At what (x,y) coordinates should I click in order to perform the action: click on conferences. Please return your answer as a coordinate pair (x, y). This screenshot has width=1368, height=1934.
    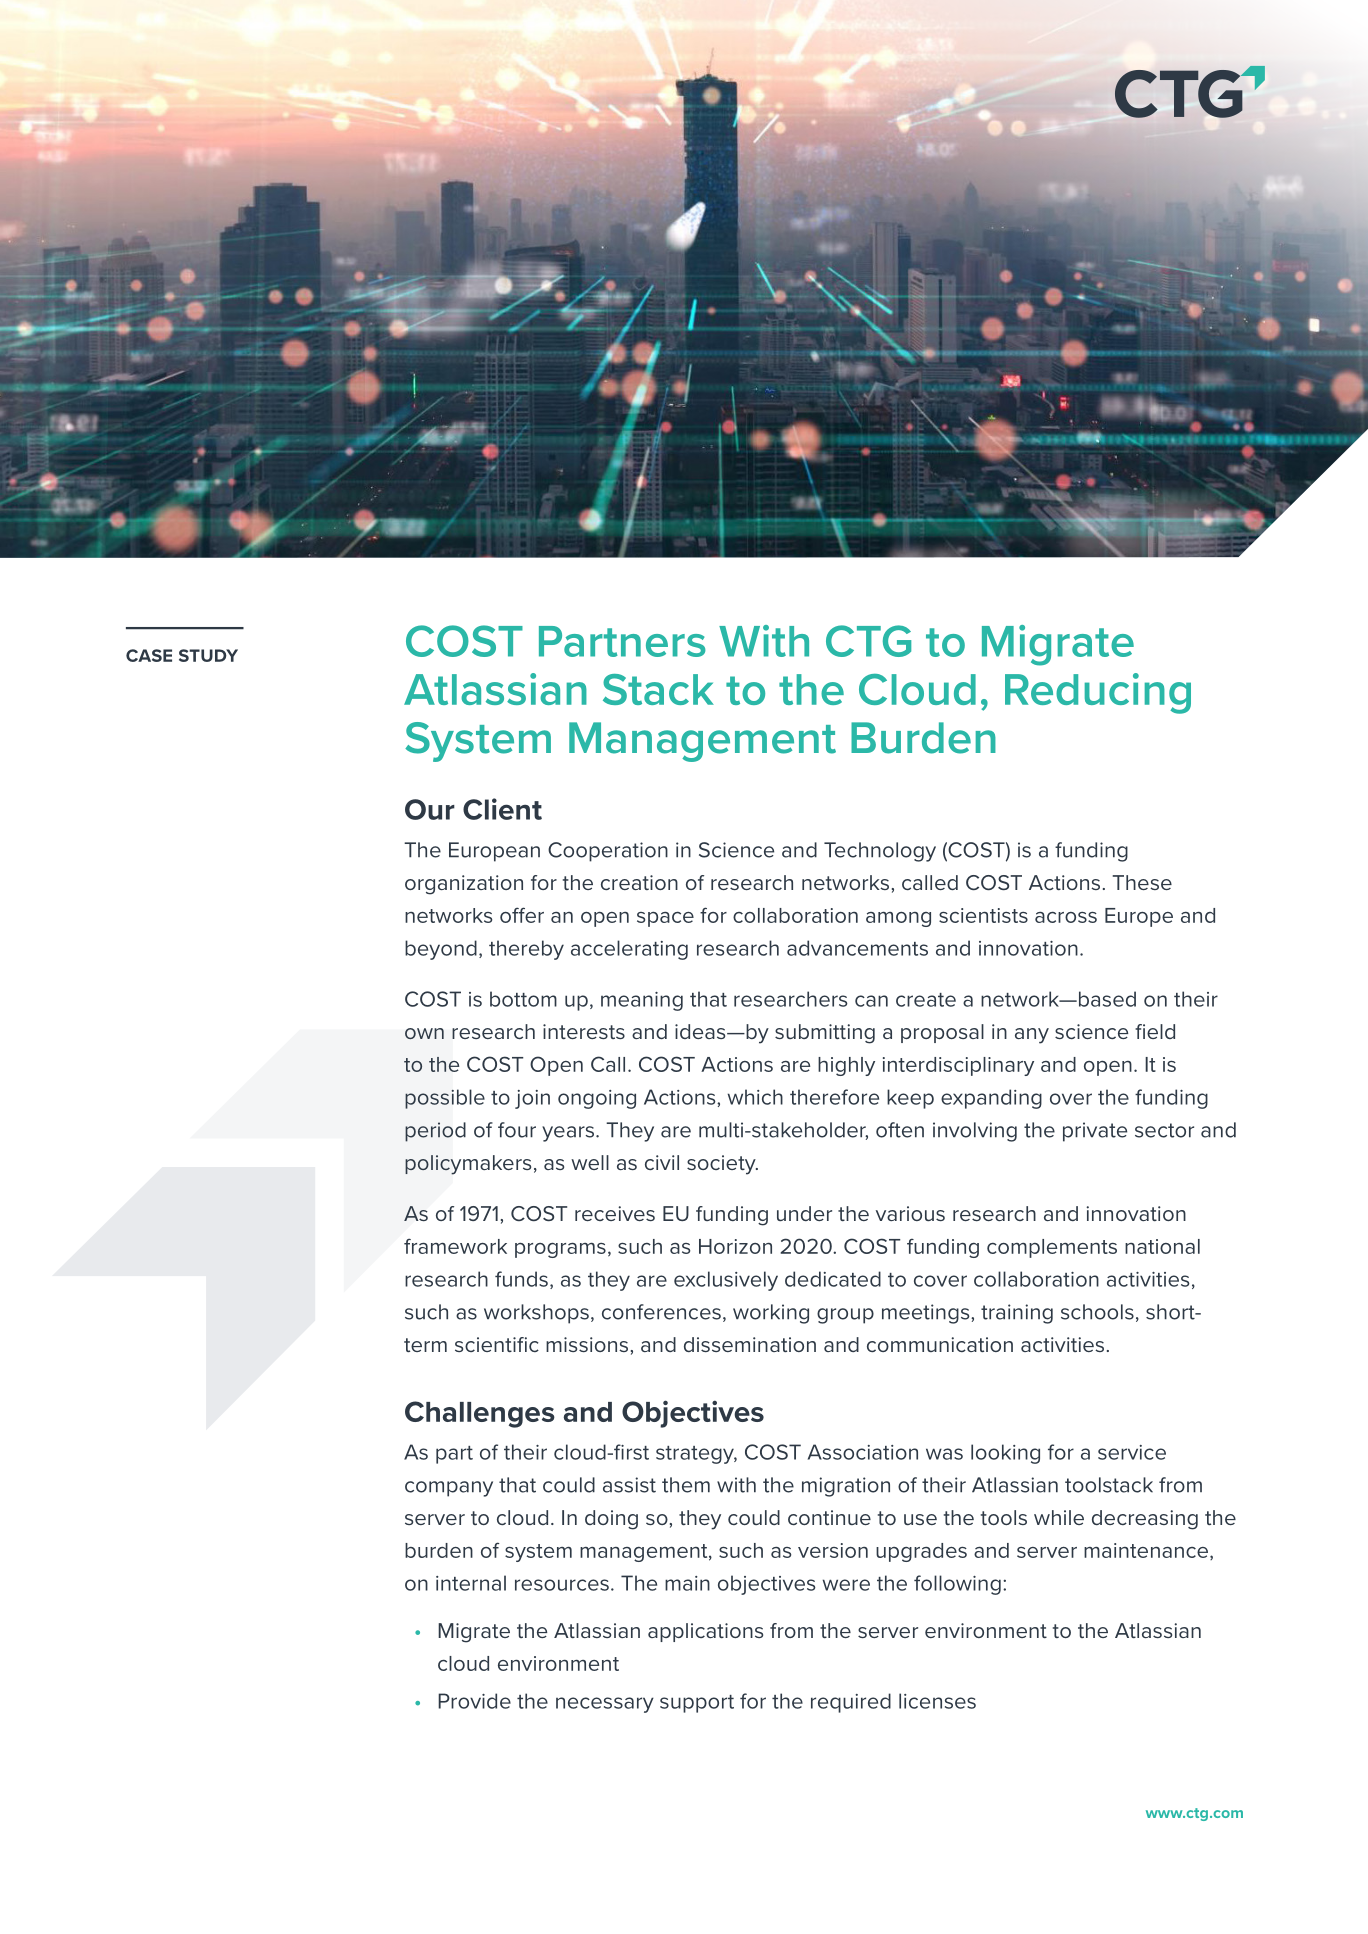
    Looking at the image, I should click on (661, 1312).
